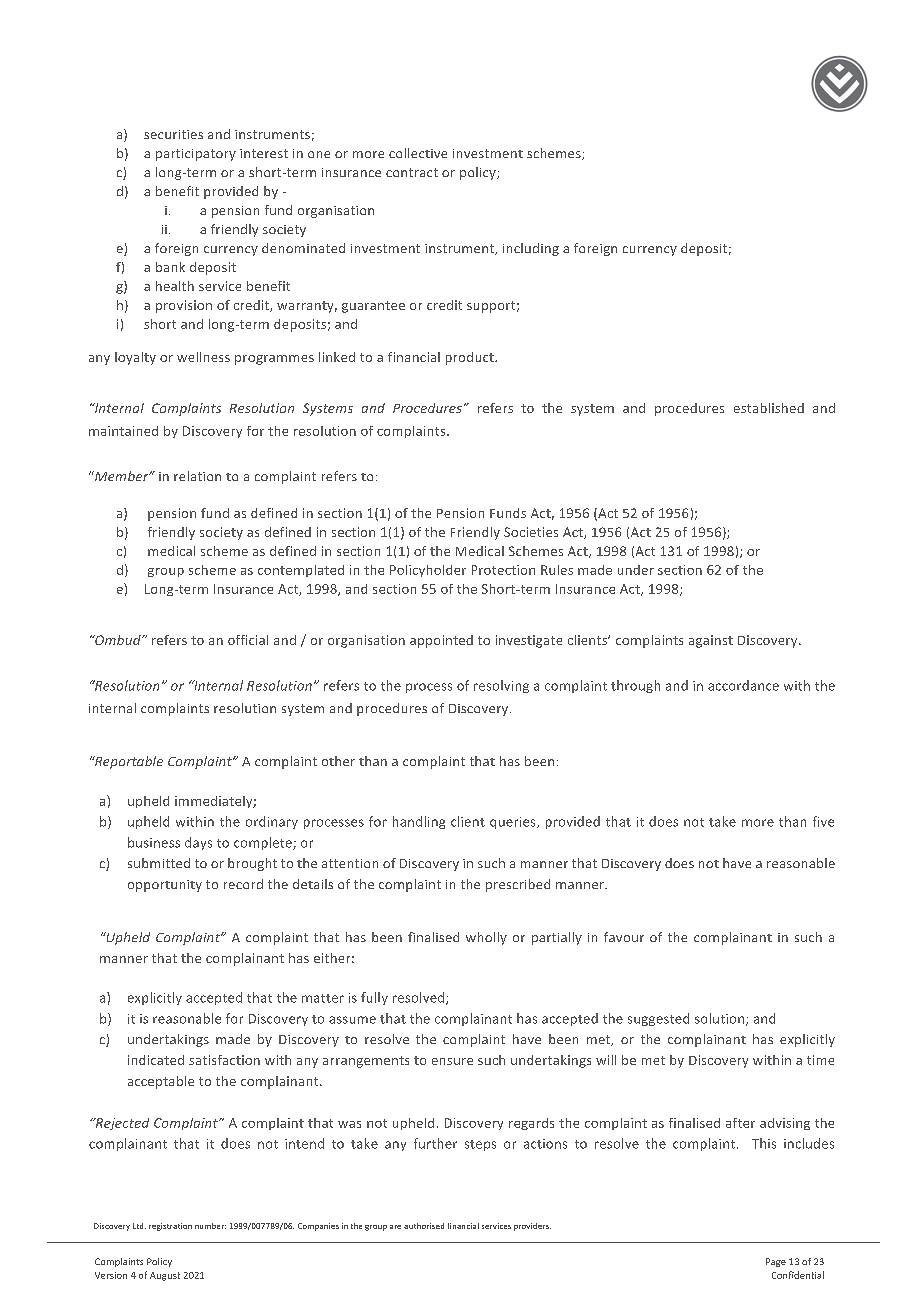  Describe the element at coordinates (531, 249) in the document. I see `including` at that location.
